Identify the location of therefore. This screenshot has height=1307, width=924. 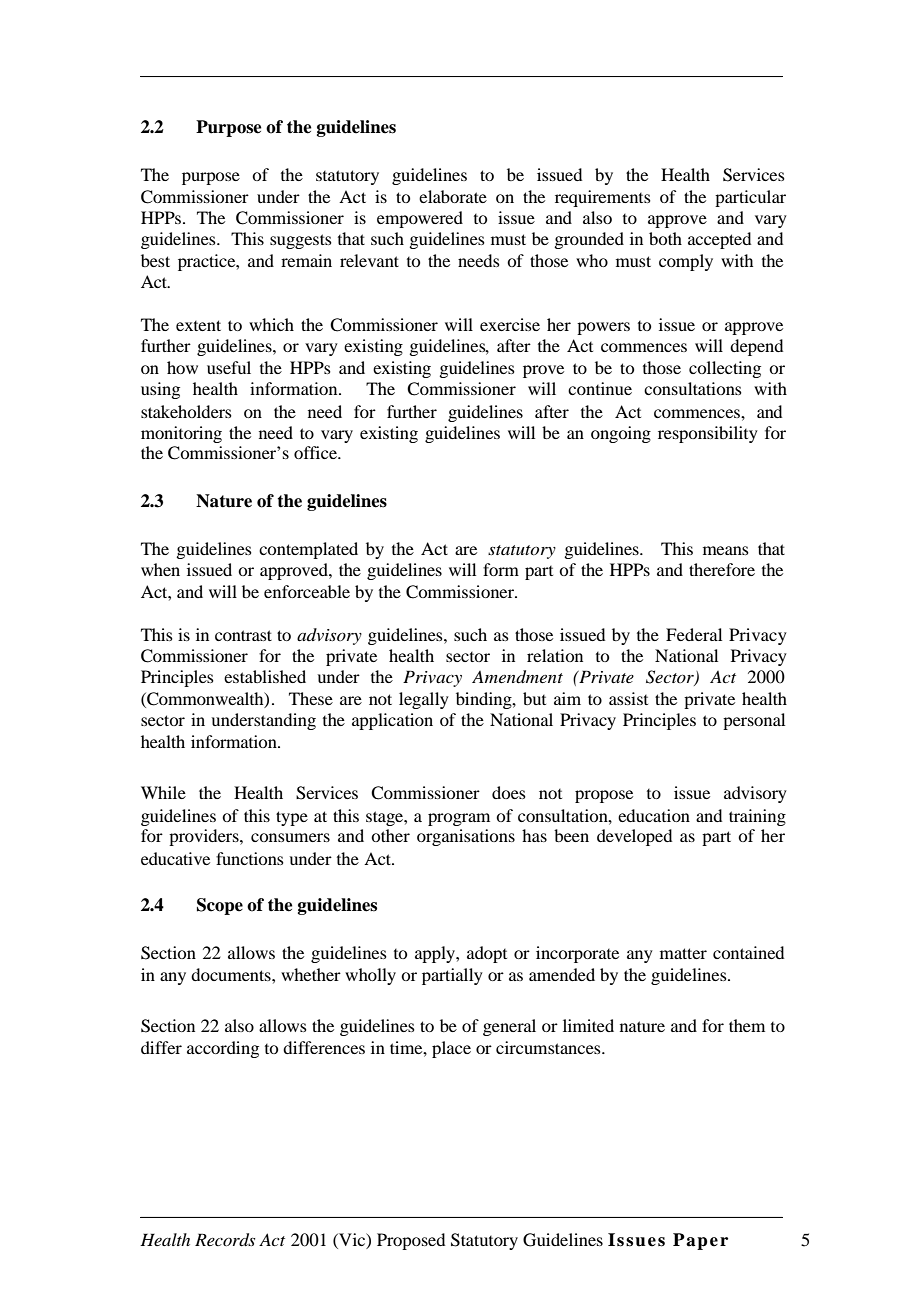
(722, 569).
